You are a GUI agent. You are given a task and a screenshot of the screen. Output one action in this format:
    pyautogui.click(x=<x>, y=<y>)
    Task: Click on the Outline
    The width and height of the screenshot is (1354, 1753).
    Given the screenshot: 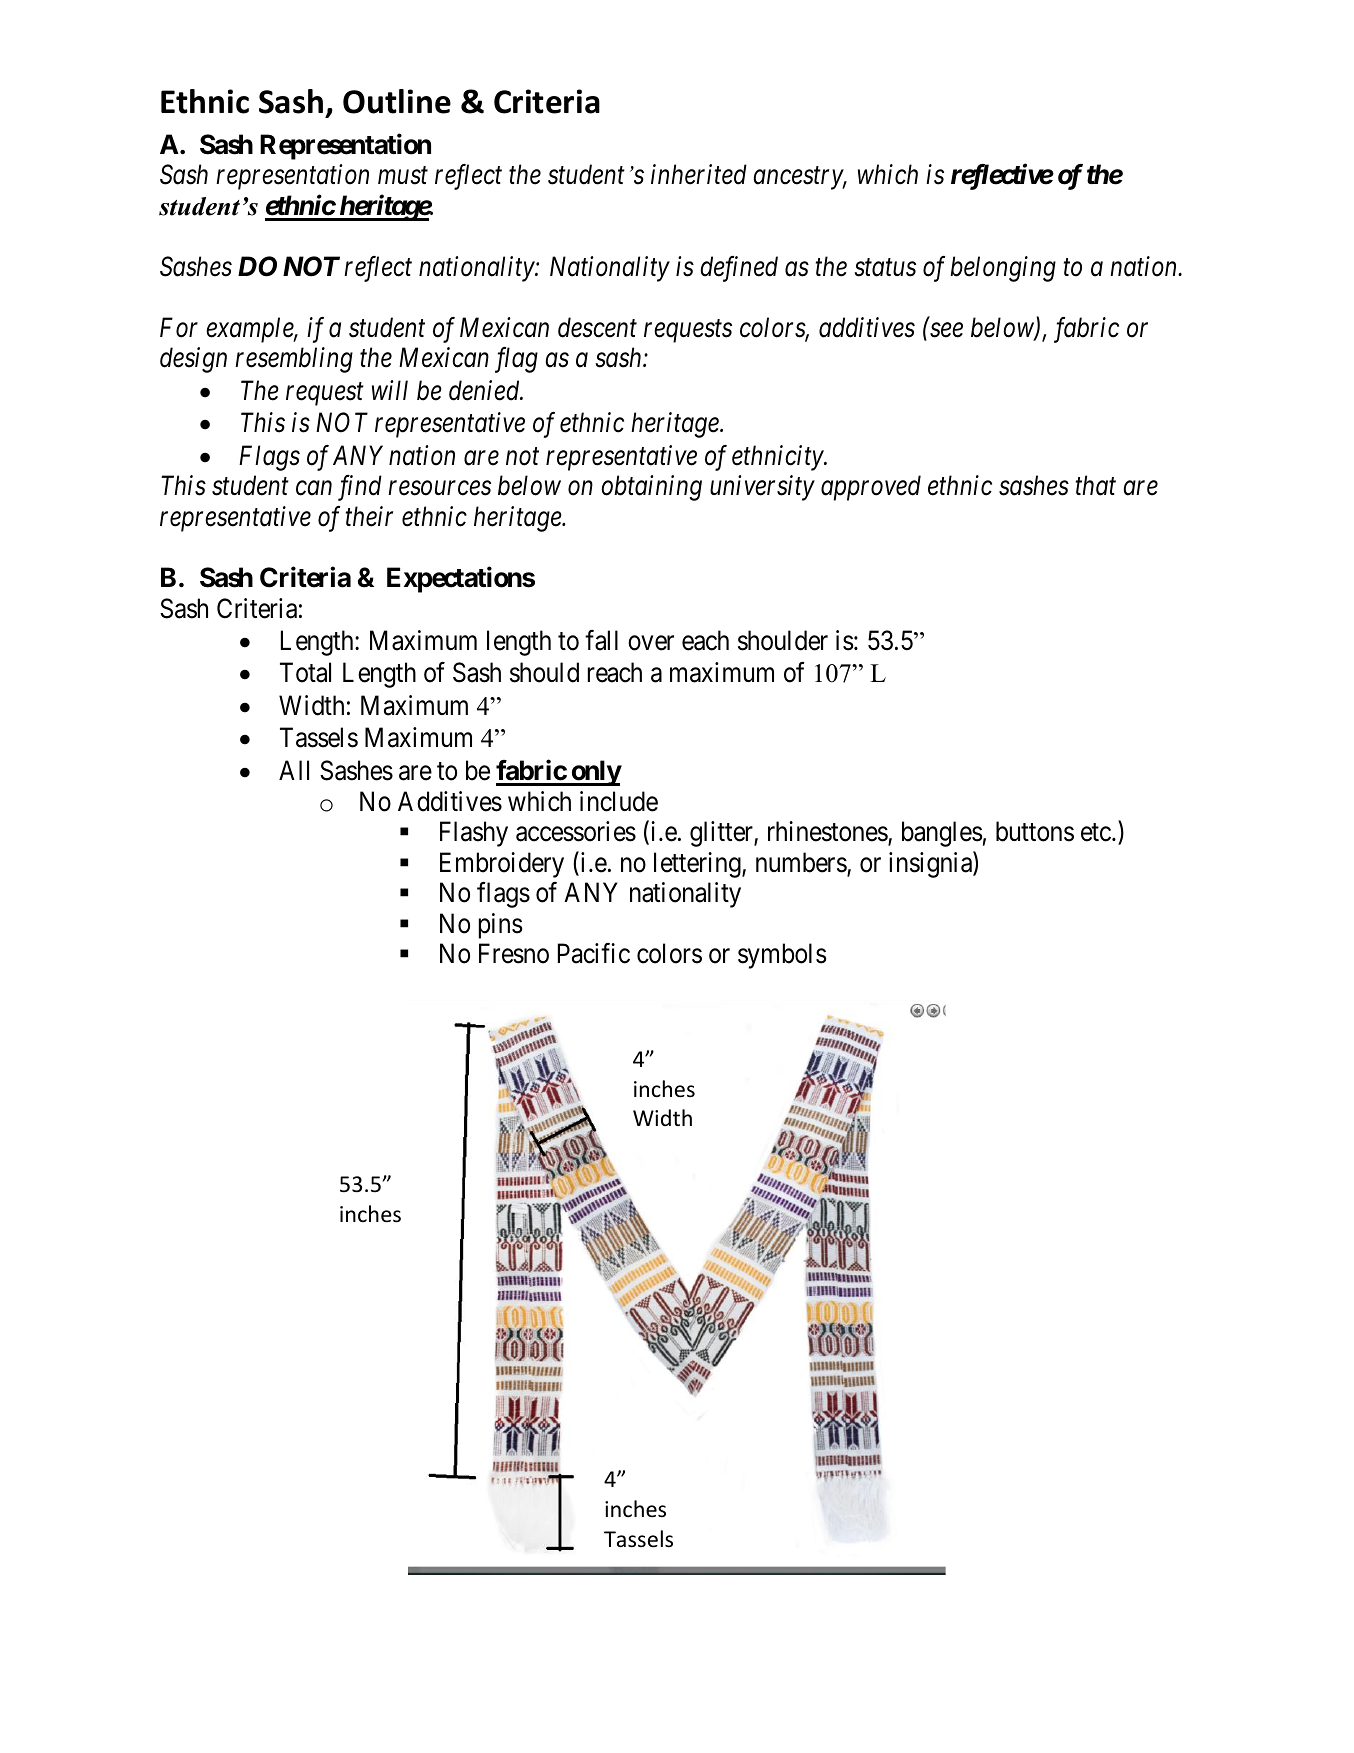 What is the action you would take?
    pyautogui.click(x=397, y=101)
